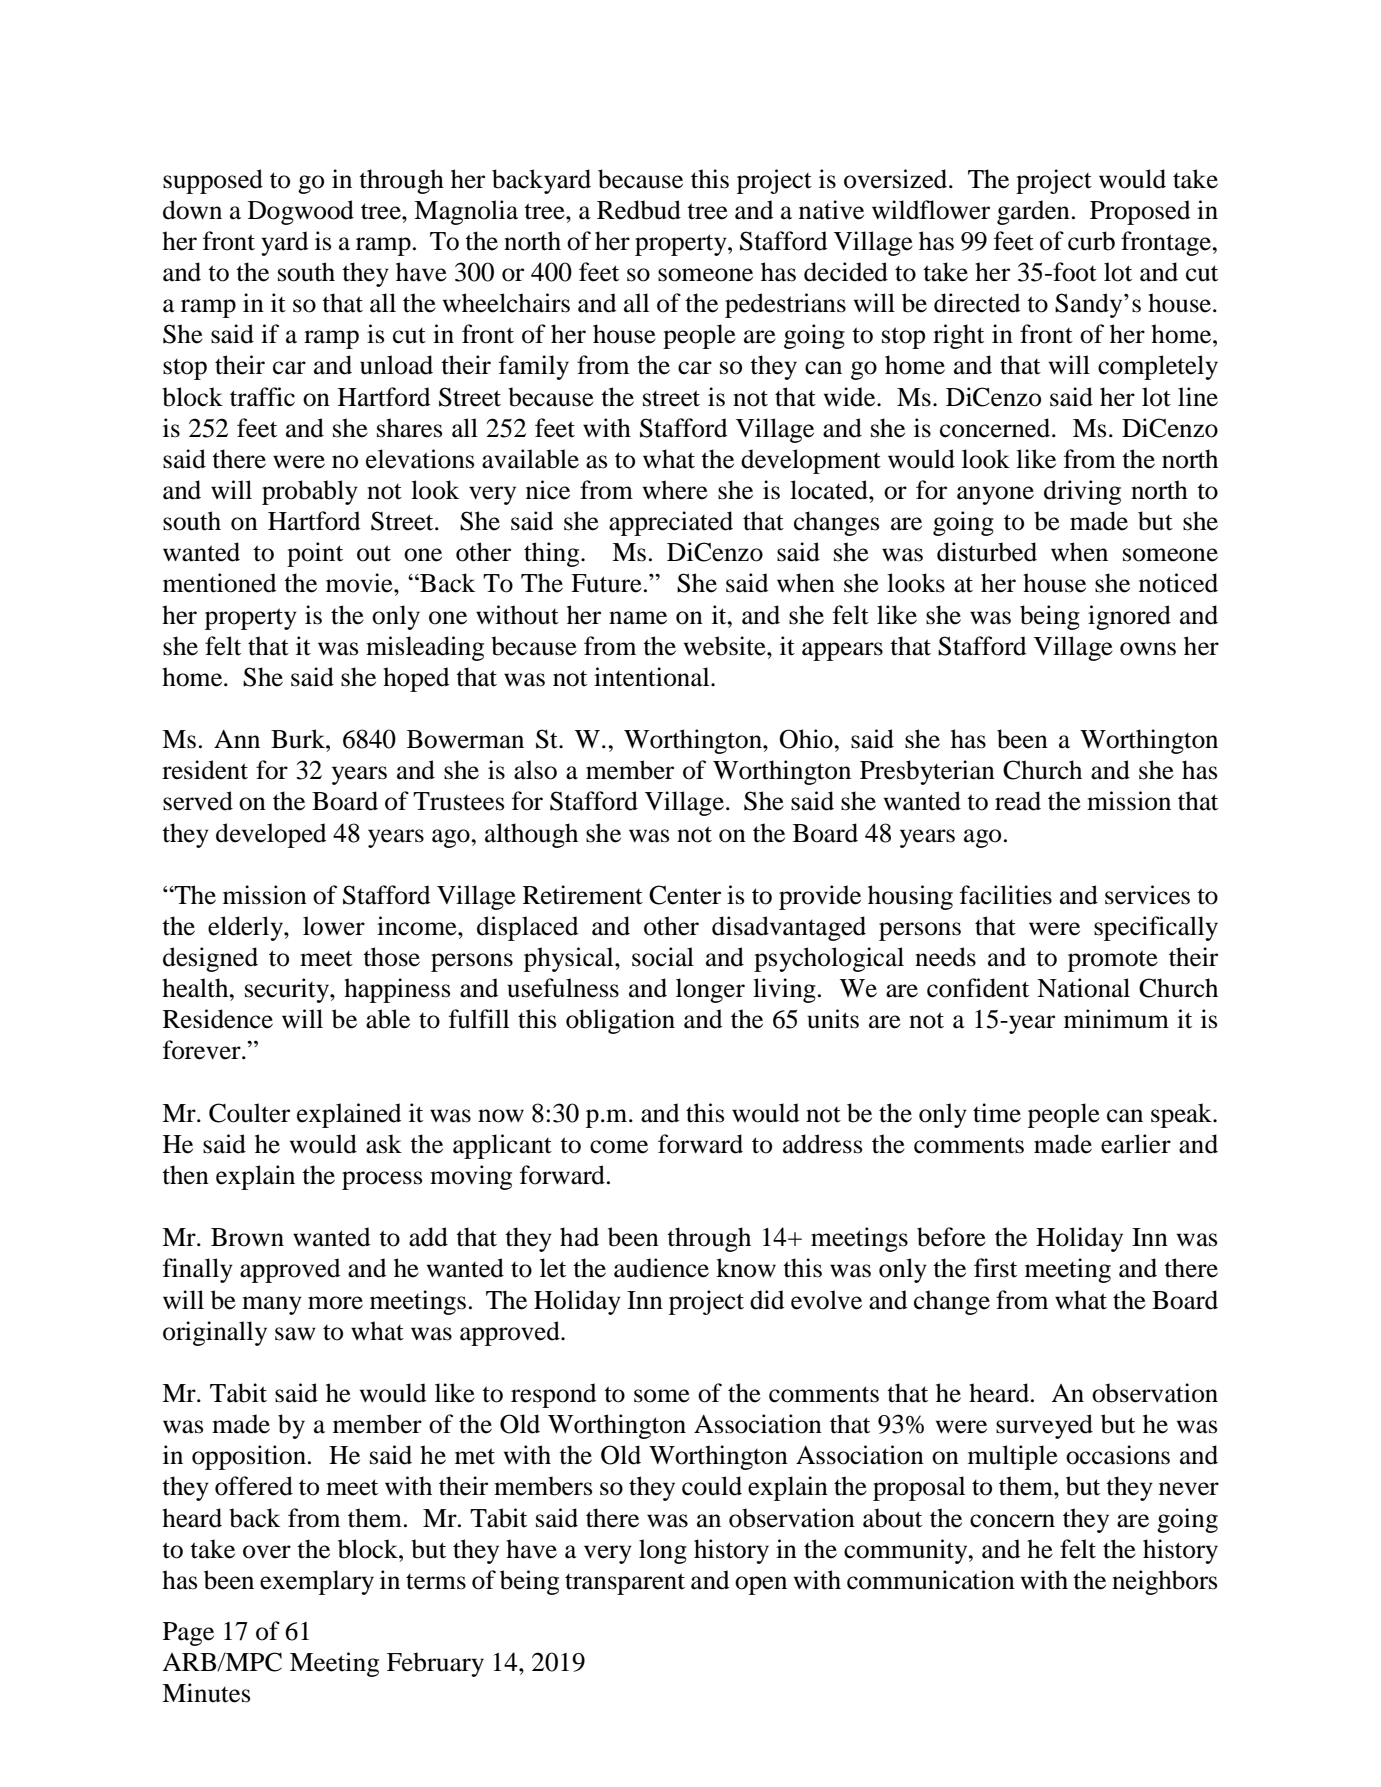  I want to click on process, so click(382, 1180).
